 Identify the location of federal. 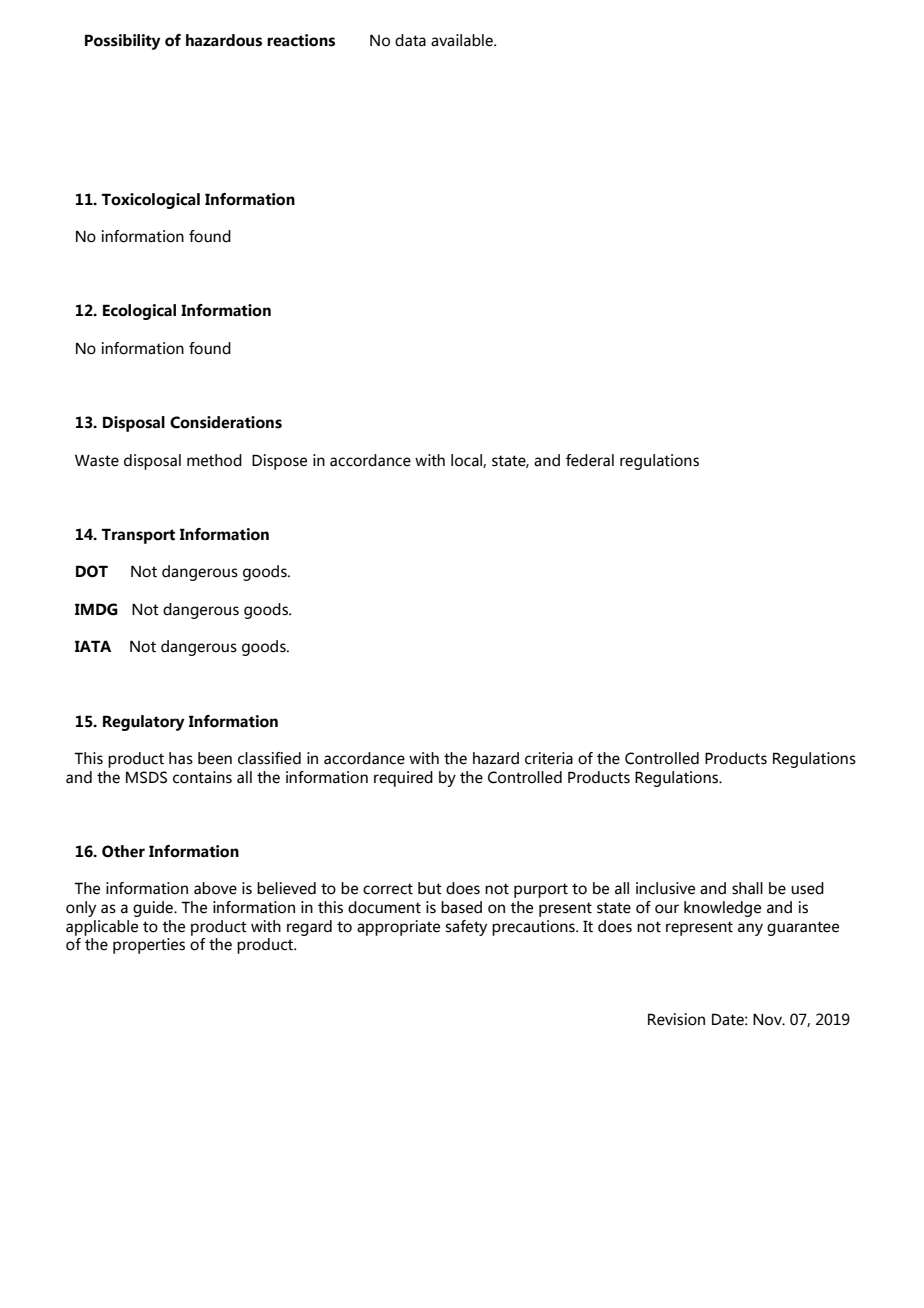
(590, 460).
